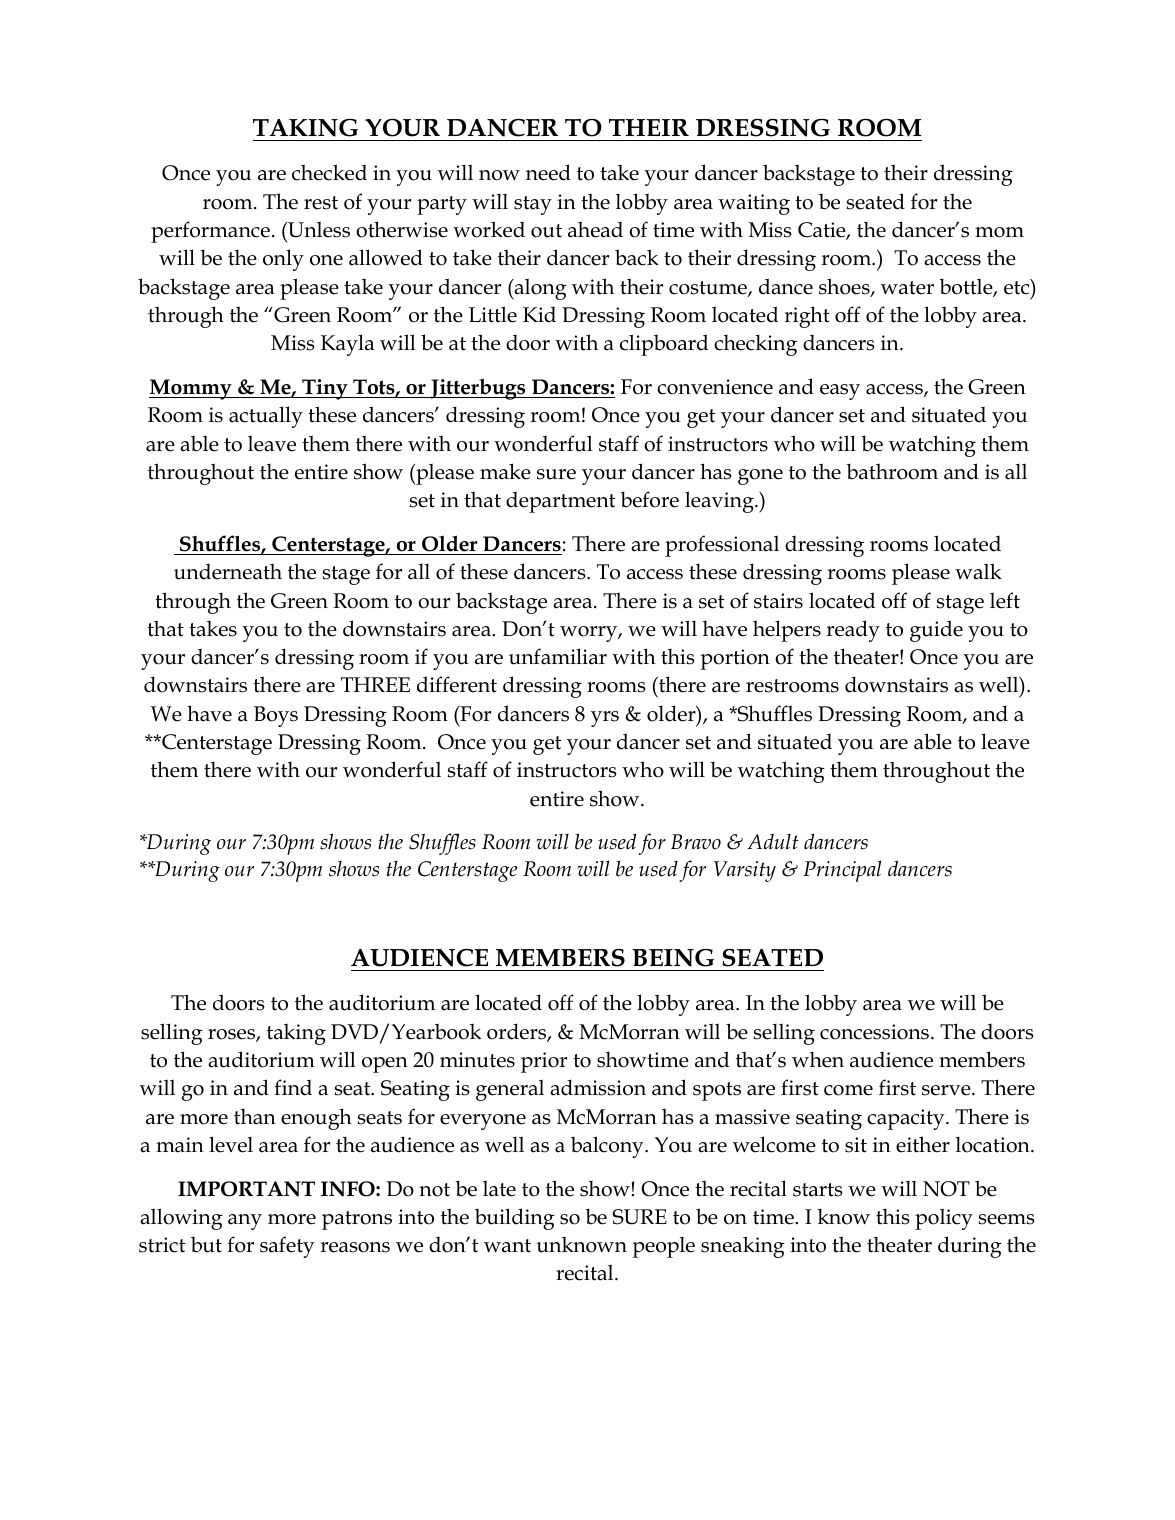 This page has width=1175, height=1520. Describe the element at coordinates (605, 719) in the page. I see `yrs` at that location.
